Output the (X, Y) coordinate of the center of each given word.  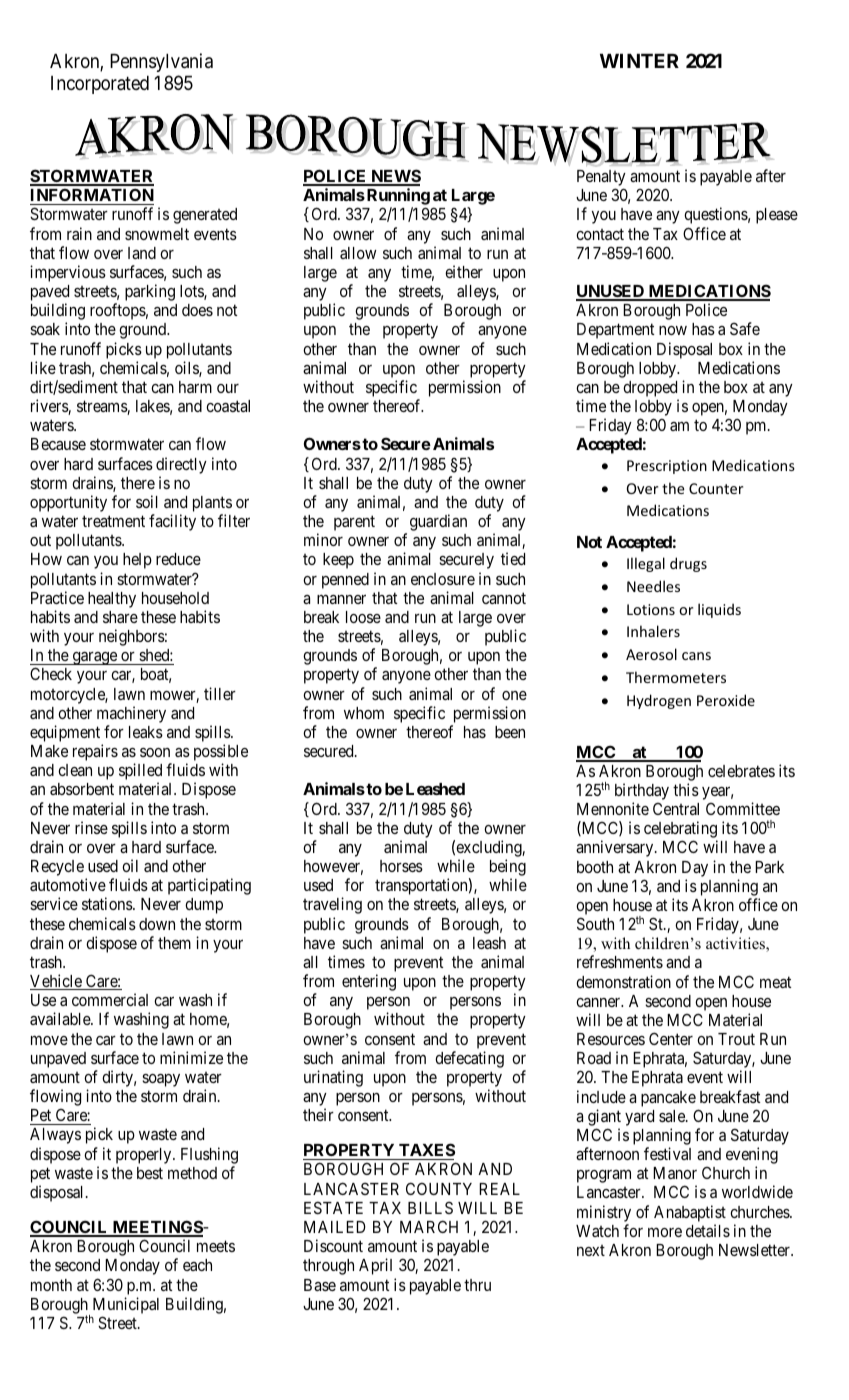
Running (398, 198)
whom (364, 713)
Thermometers (676, 677)
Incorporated (100, 85)
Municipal (126, 1305)
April (375, 1266)
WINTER (639, 61)
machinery (131, 714)
